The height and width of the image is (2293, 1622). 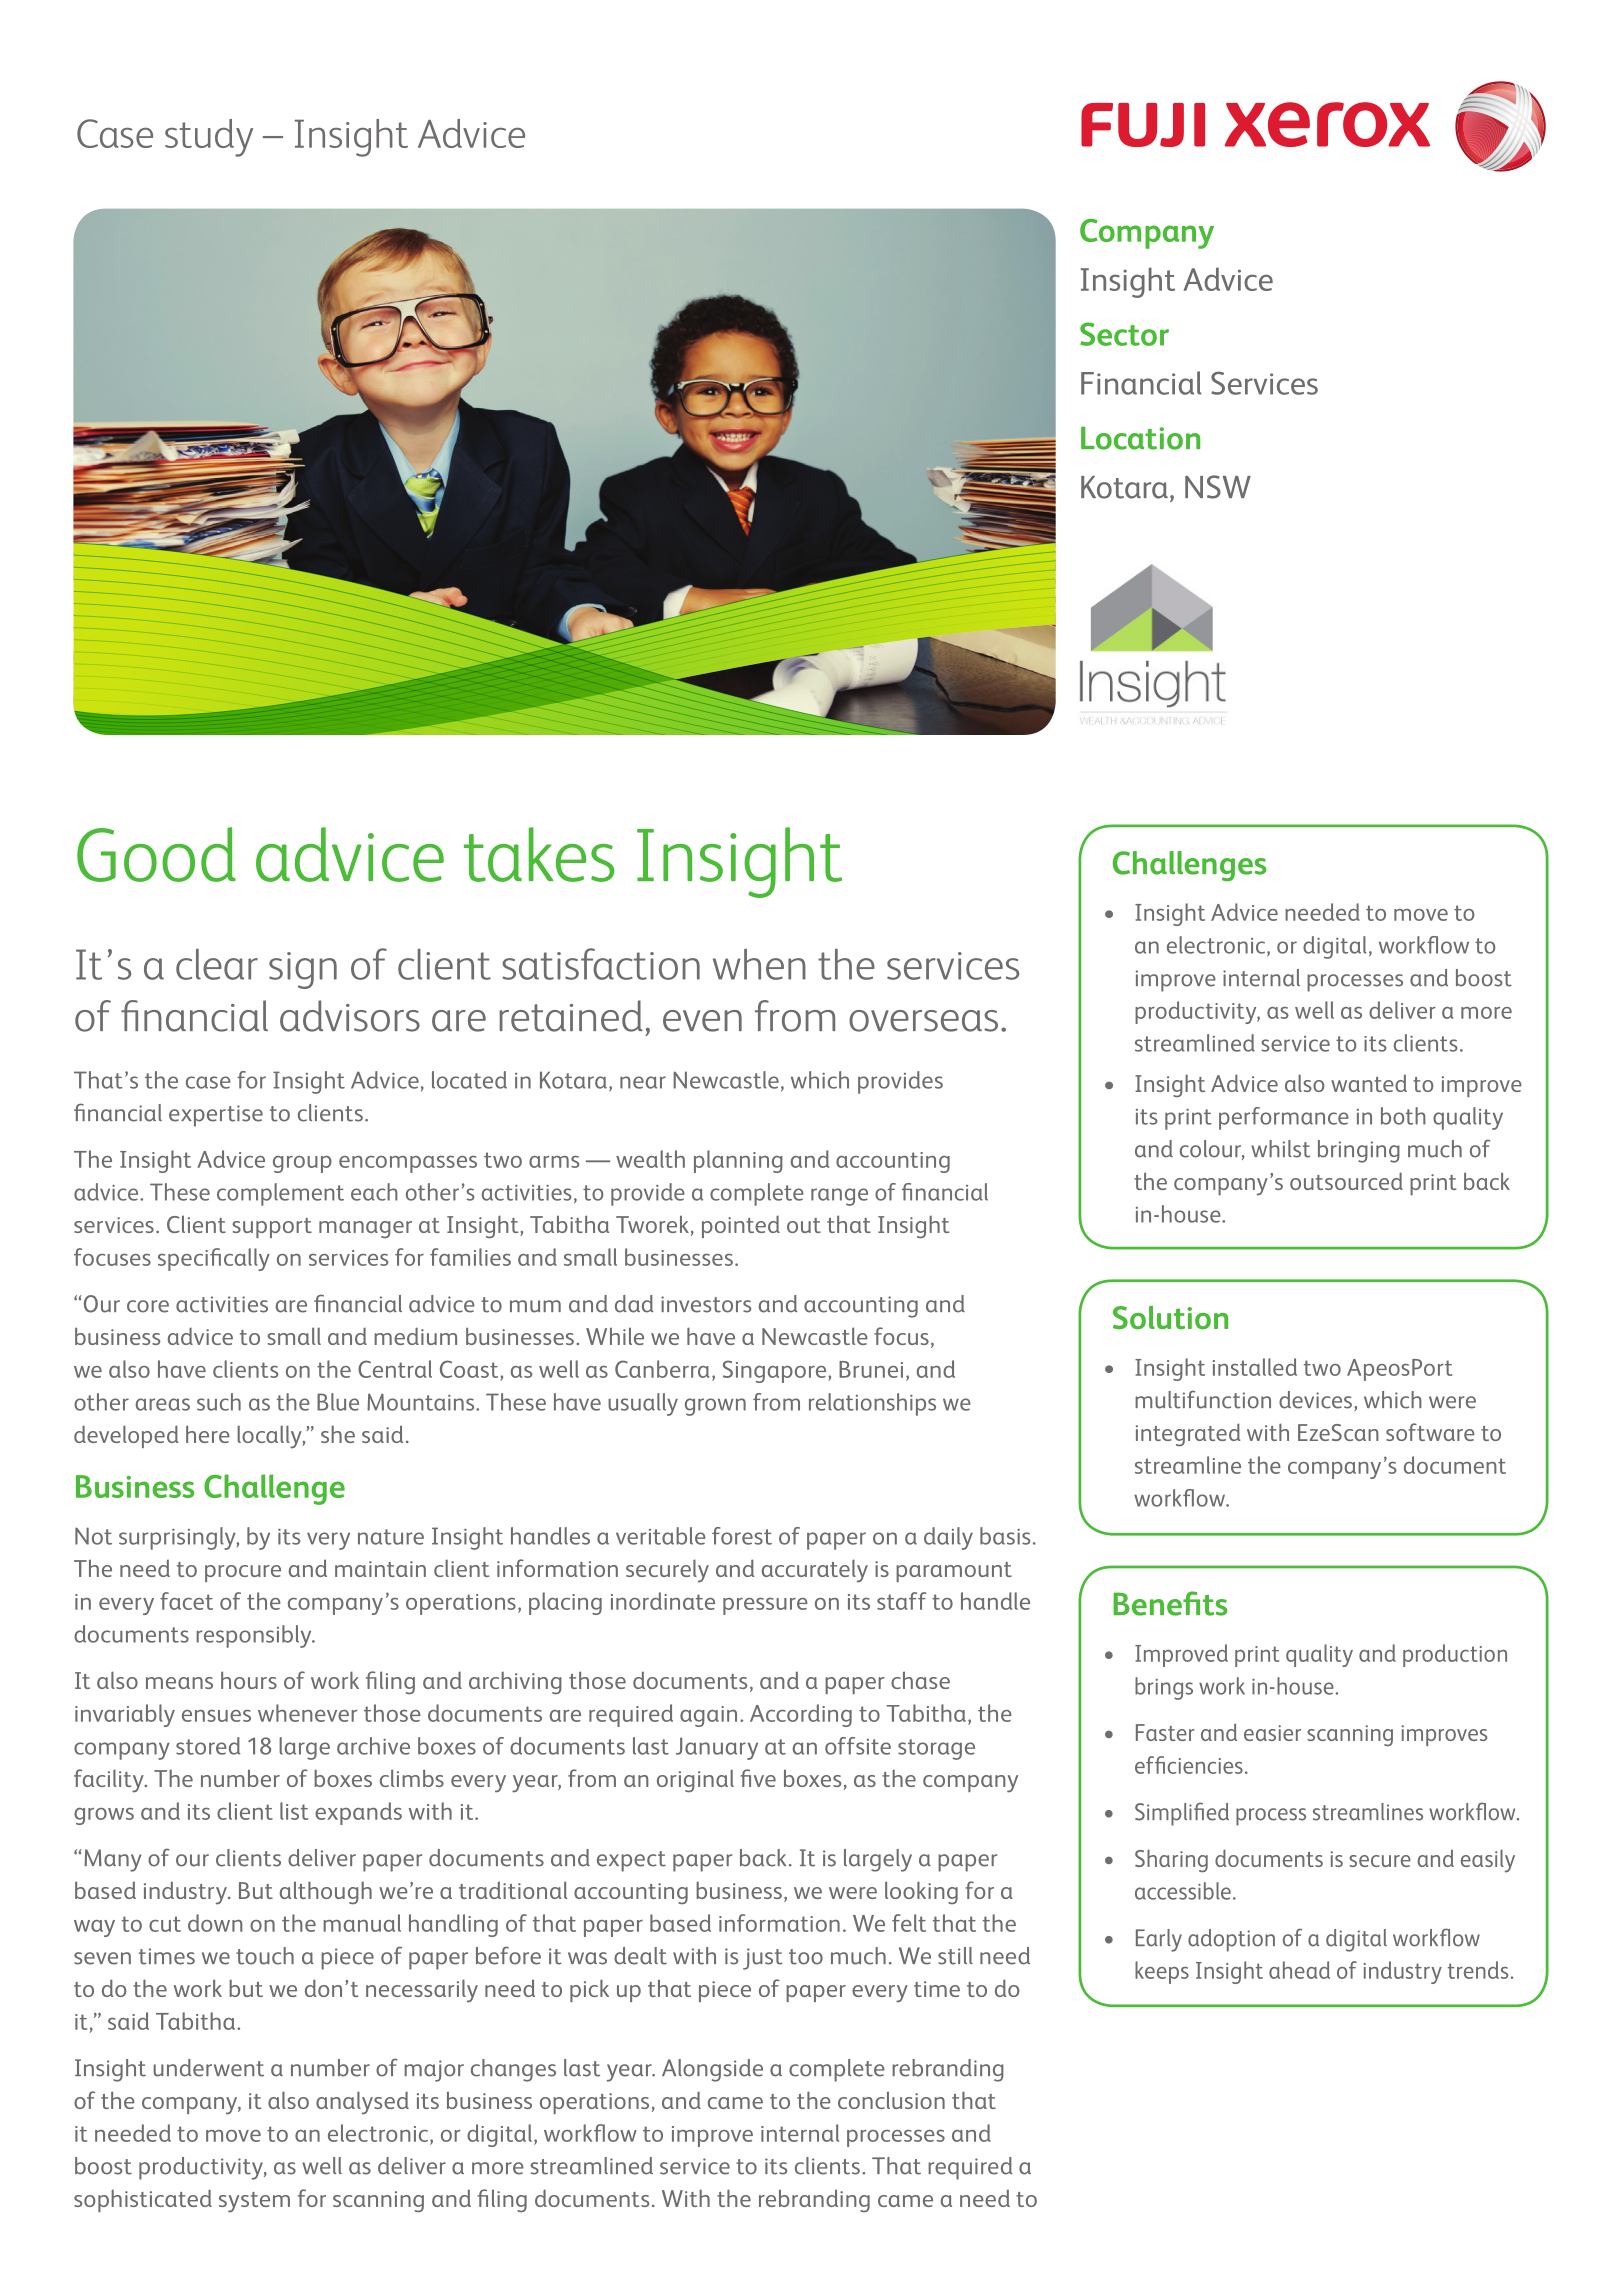 What do you see at coordinates (891, 2100) in the image?
I see `conclusion` at bounding box center [891, 2100].
